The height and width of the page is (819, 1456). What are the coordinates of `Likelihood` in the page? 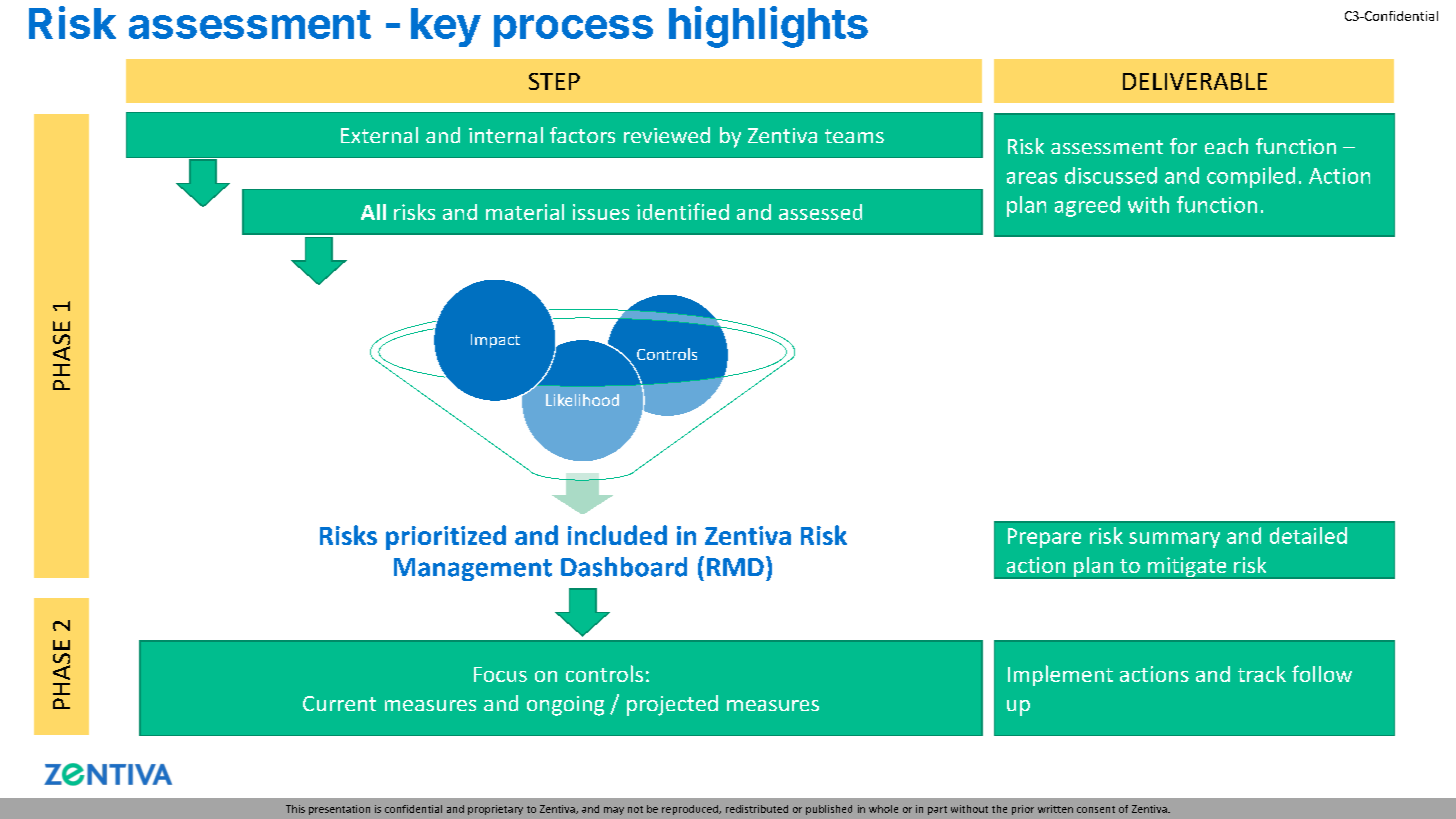 It's located at (582, 400).
